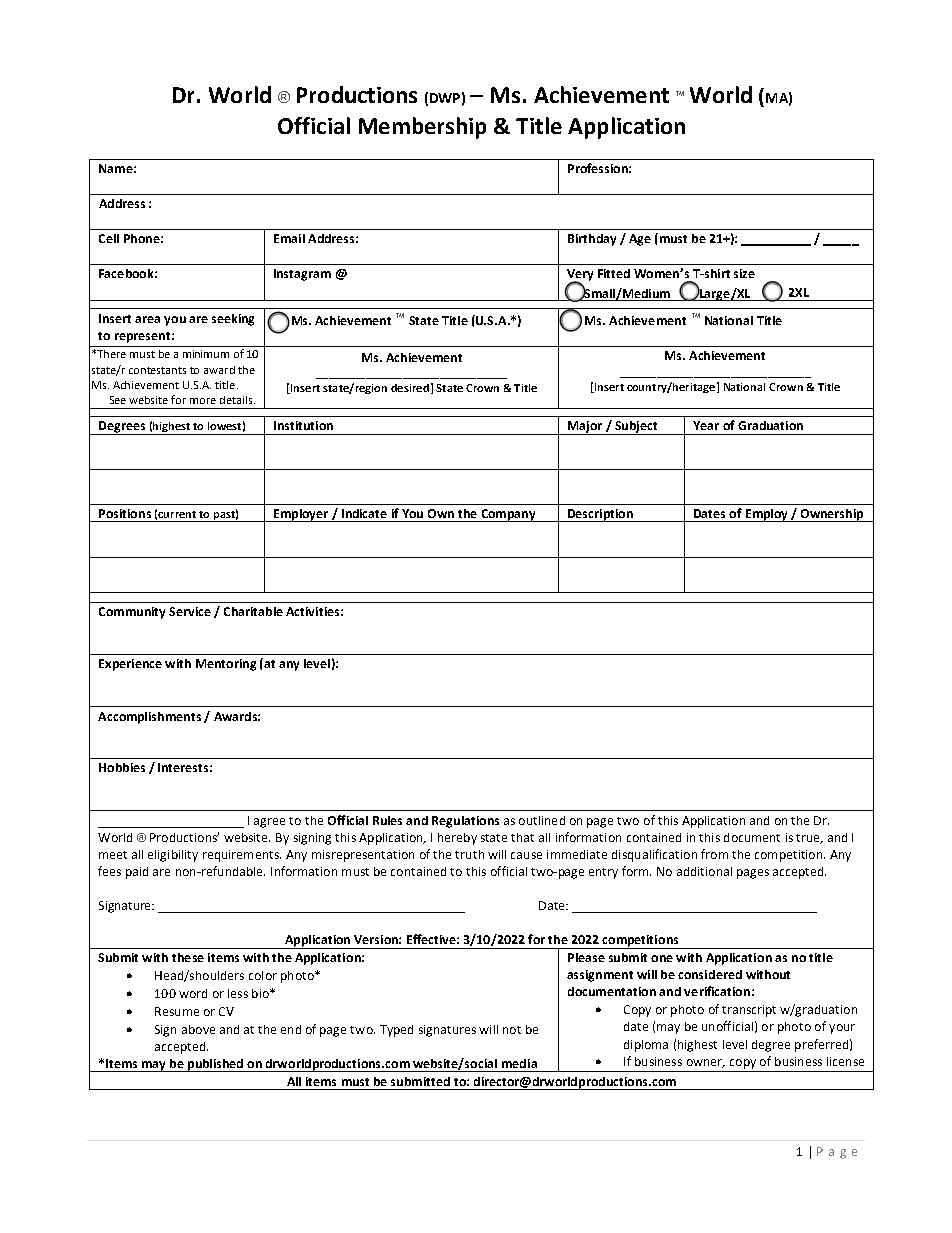 This screenshot has width=952, height=1233. Describe the element at coordinates (512, 1030) in the screenshot. I see `not` at that location.
